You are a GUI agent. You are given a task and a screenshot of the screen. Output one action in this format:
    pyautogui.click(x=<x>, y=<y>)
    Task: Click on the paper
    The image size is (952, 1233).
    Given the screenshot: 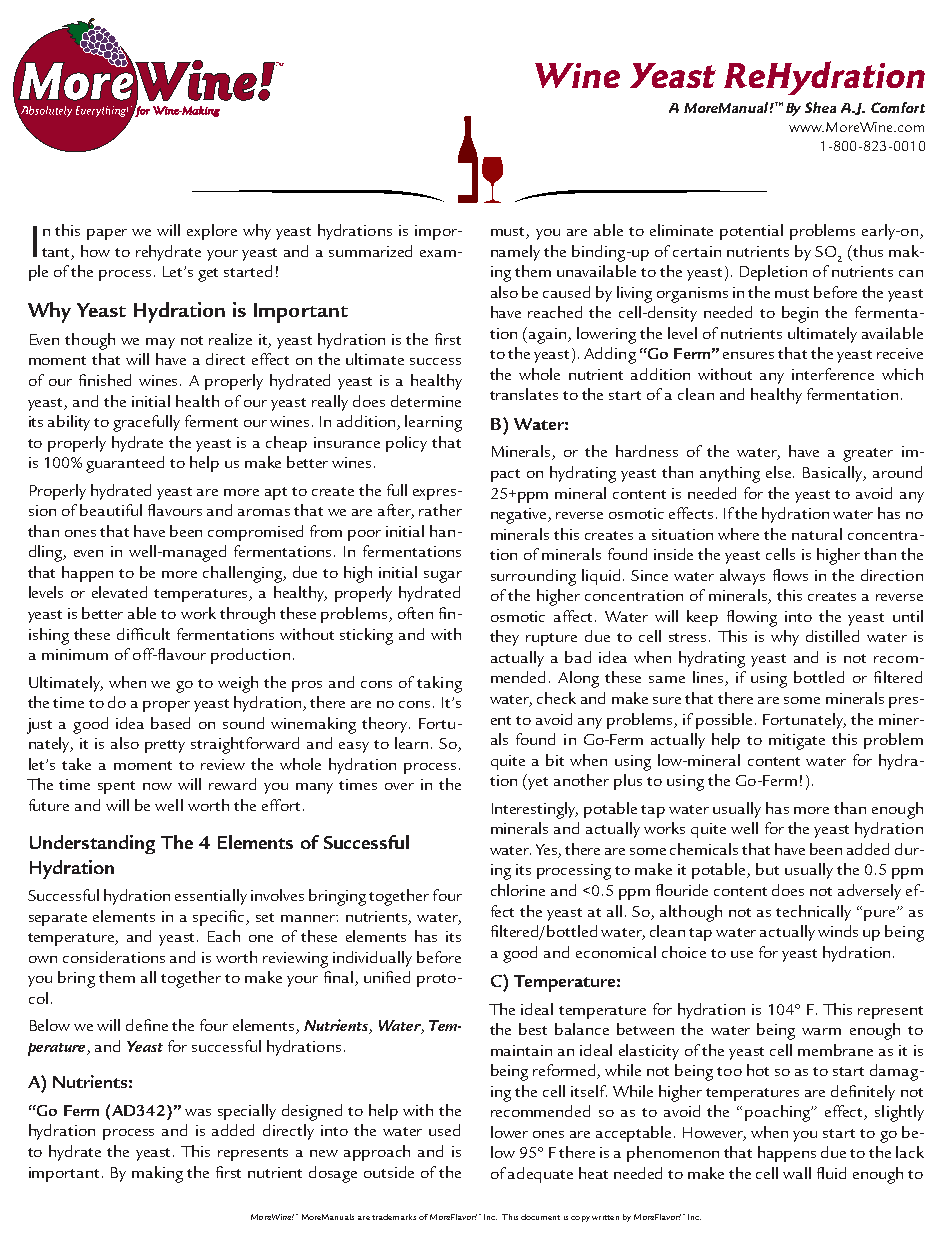 What is the action you would take?
    pyautogui.click(x=107, y=234)
